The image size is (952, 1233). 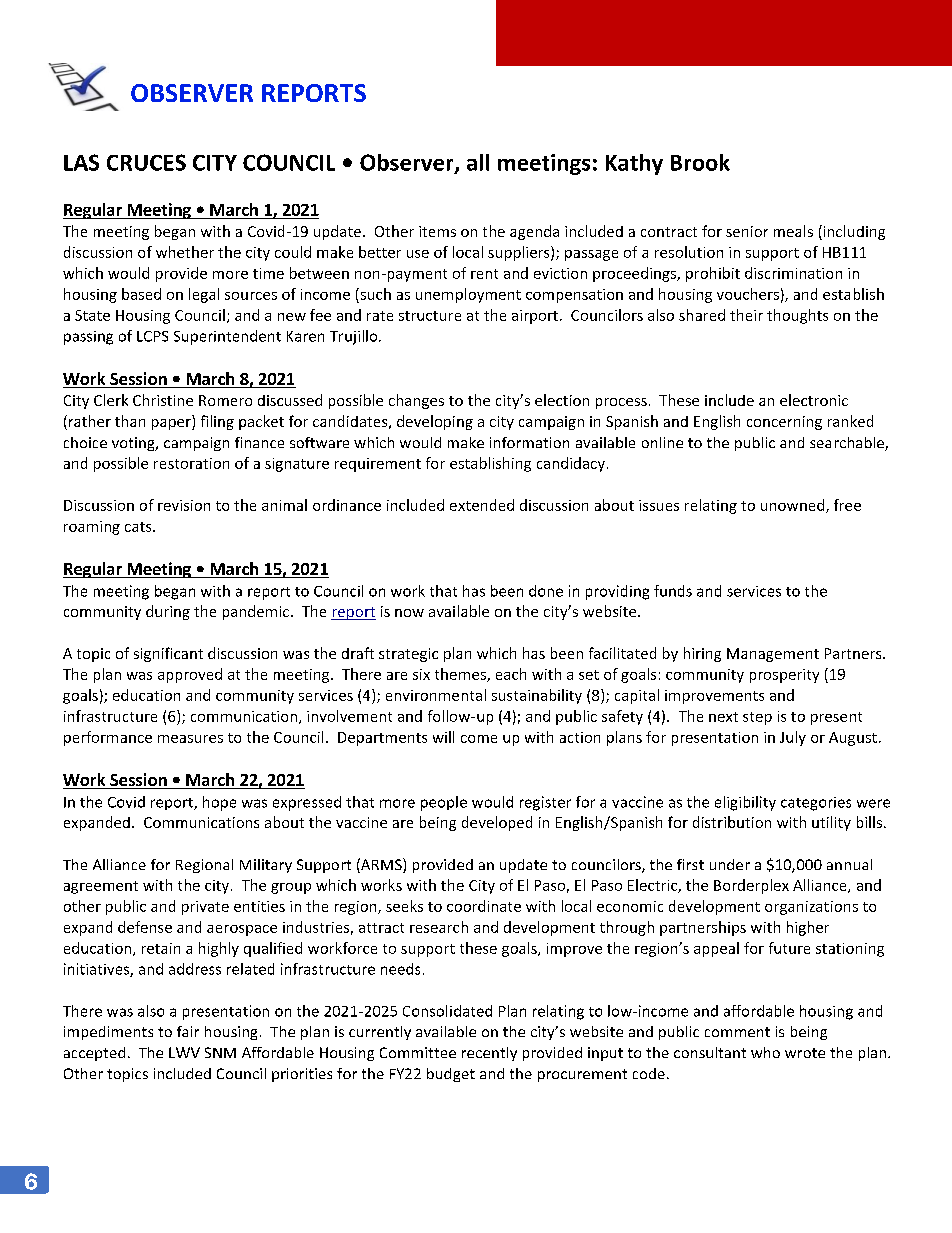 I want to click on Management, so click(x=773, y=655).
